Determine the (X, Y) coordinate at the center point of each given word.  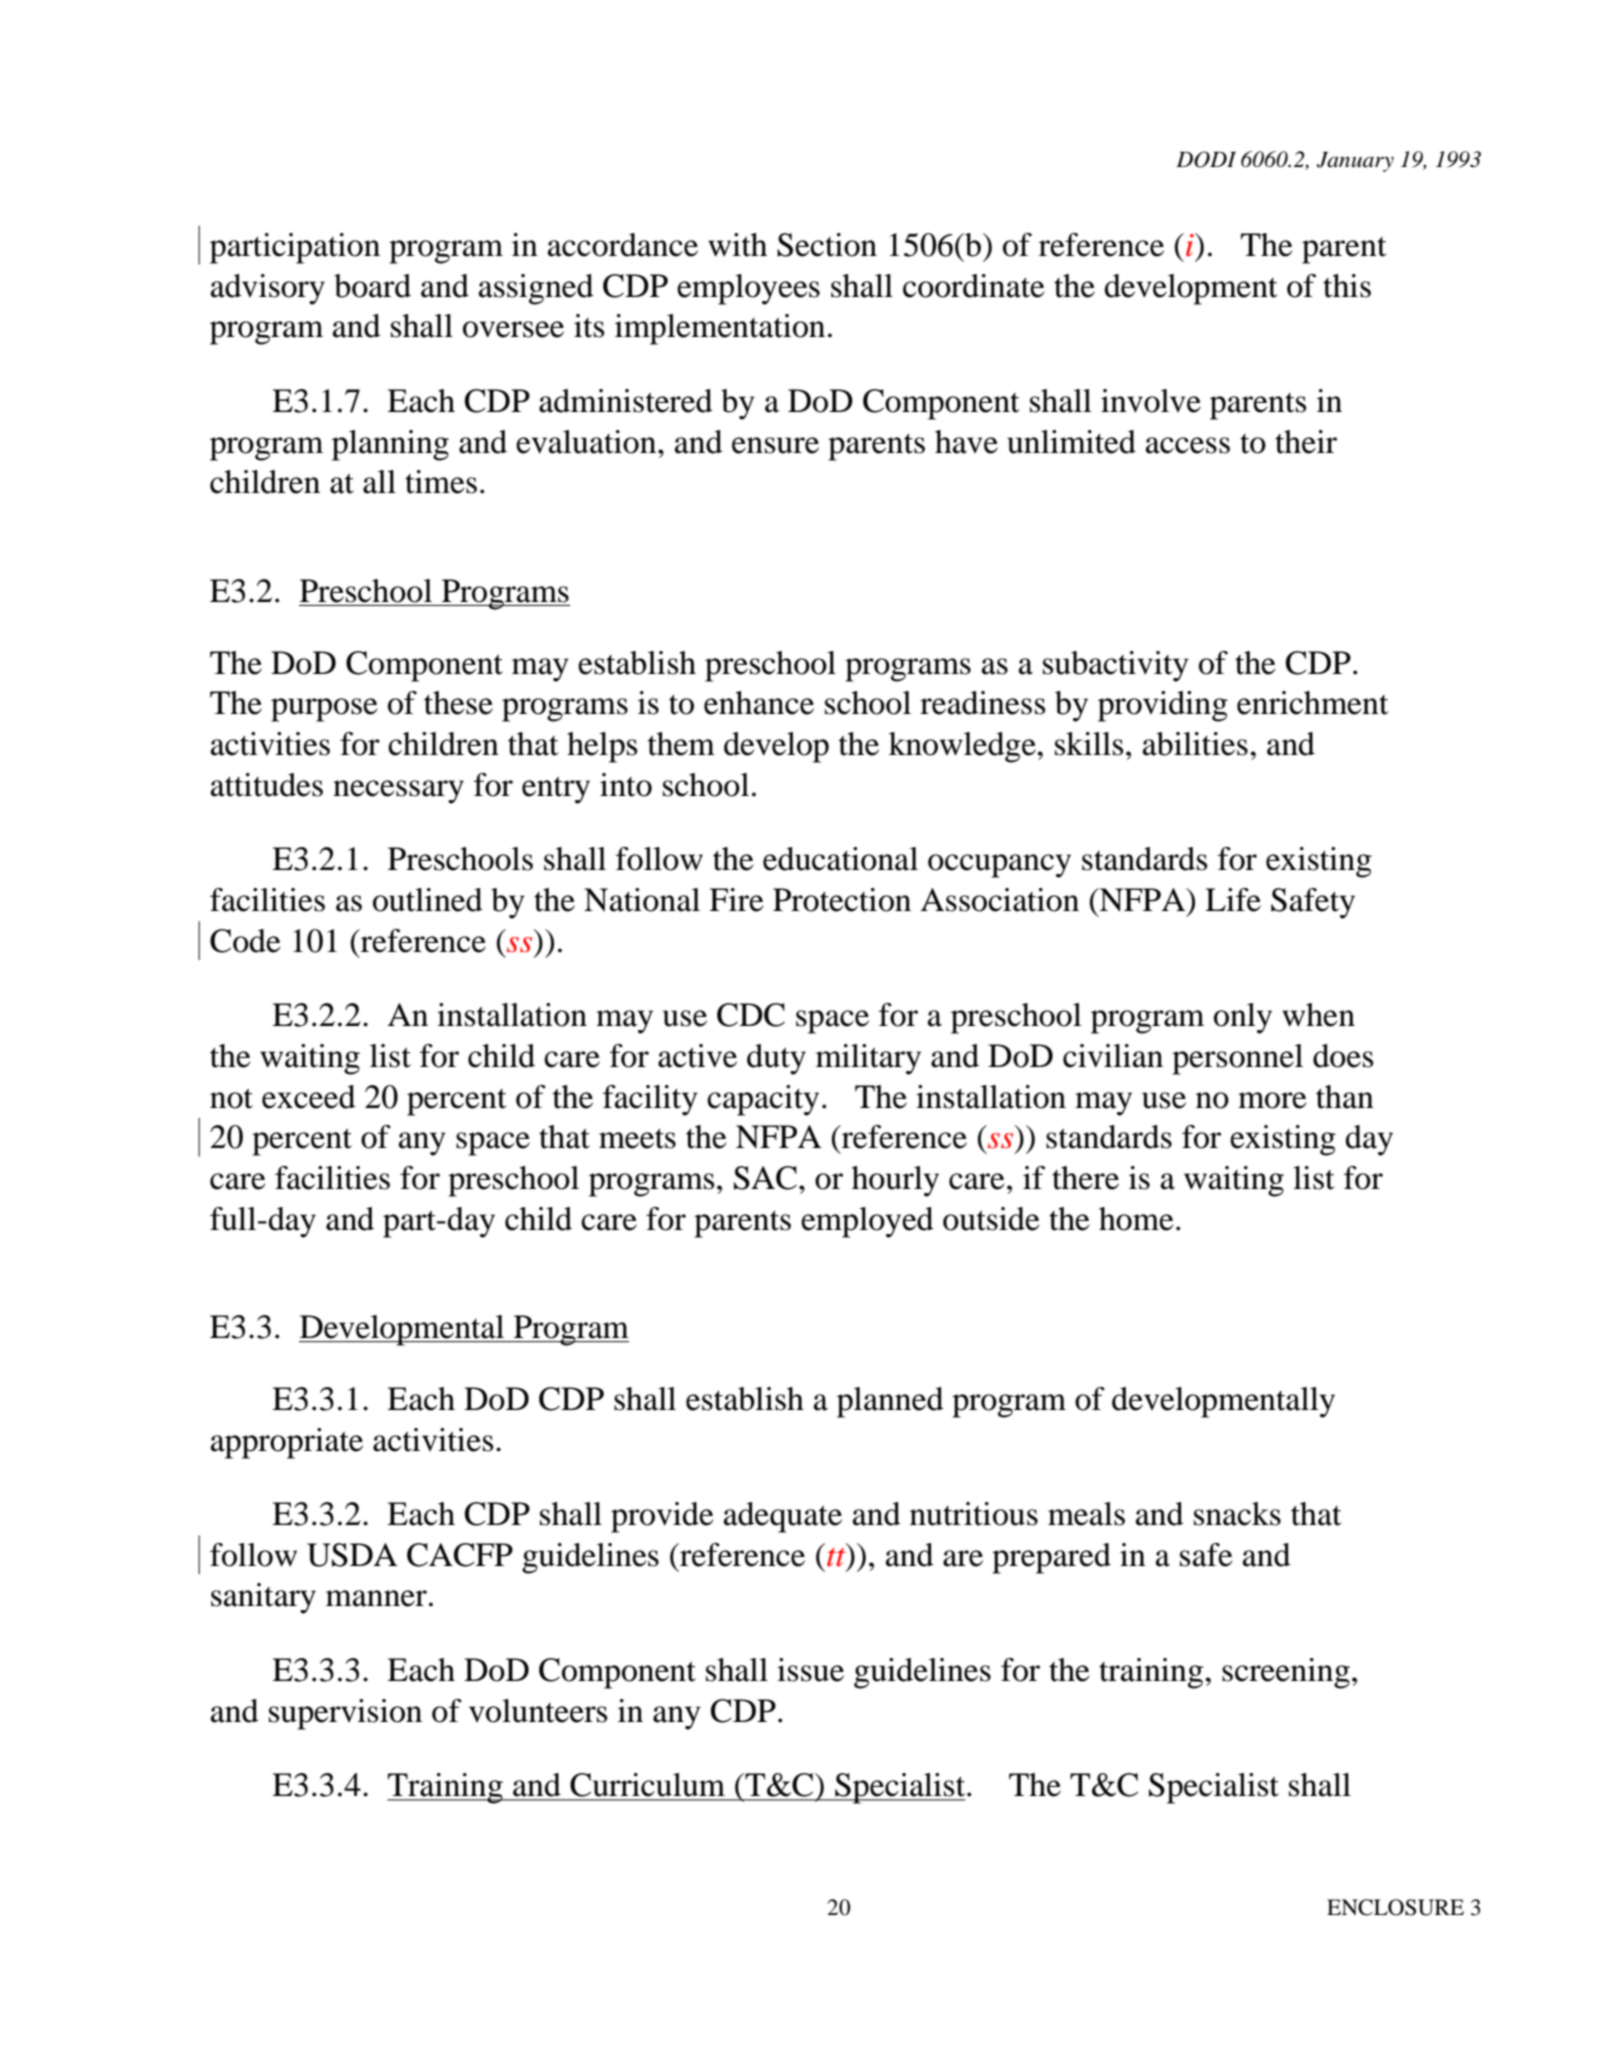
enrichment (1312, 703)
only (1243, 1018)
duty (776, 1059)
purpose (324, 710)
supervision (345, 1714)
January (1355, 162)
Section (827, 245)
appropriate (287, 1443)
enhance (759, 703)
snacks (1237, 1514)
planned (890, 1402)
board (372, 286)
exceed (309, 1097)
